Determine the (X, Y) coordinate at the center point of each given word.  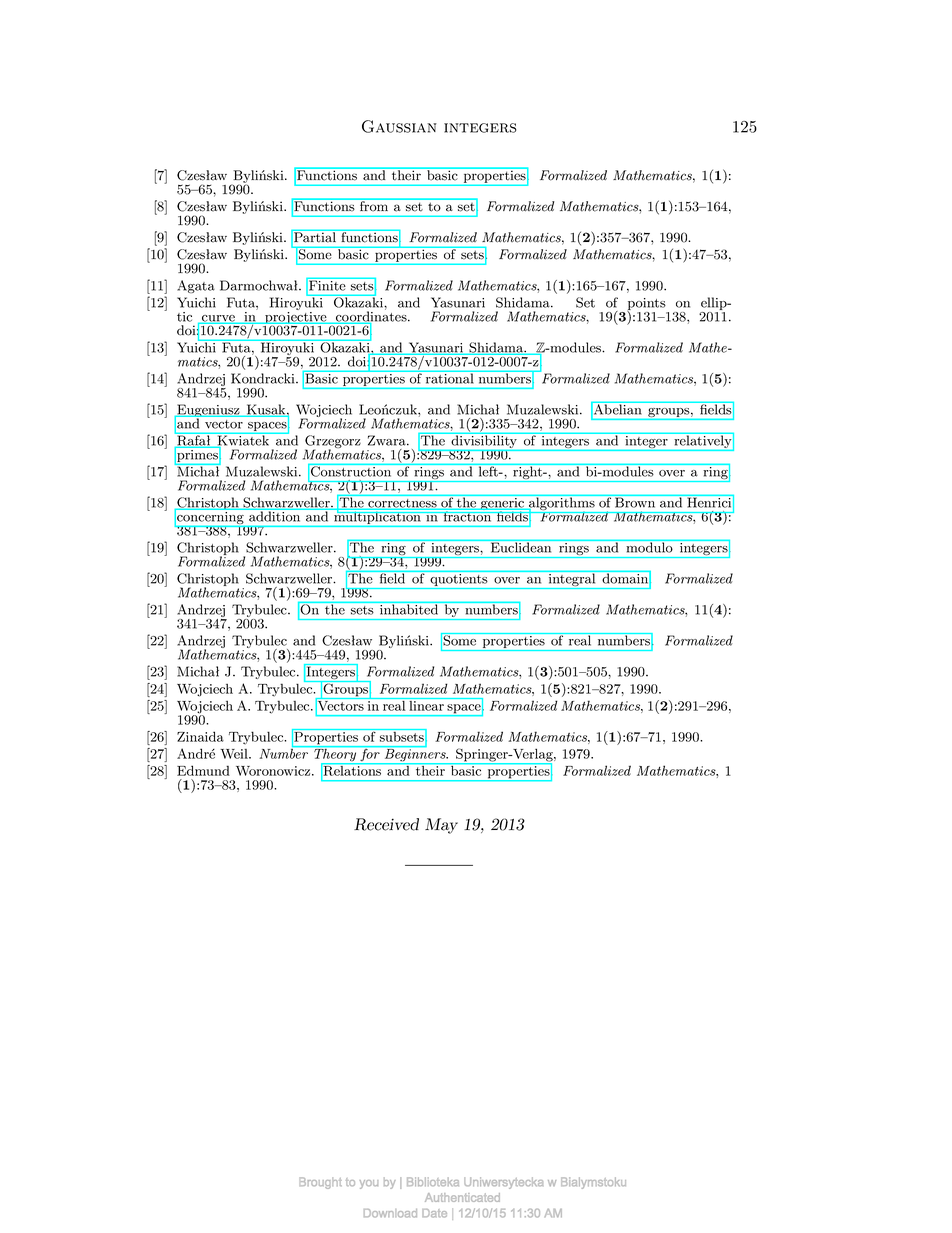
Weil (235, 754)
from (374, 205)
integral (572, 580)
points (646, 305)
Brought (321, 1183)
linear (426, 704)
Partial (315, 237)
